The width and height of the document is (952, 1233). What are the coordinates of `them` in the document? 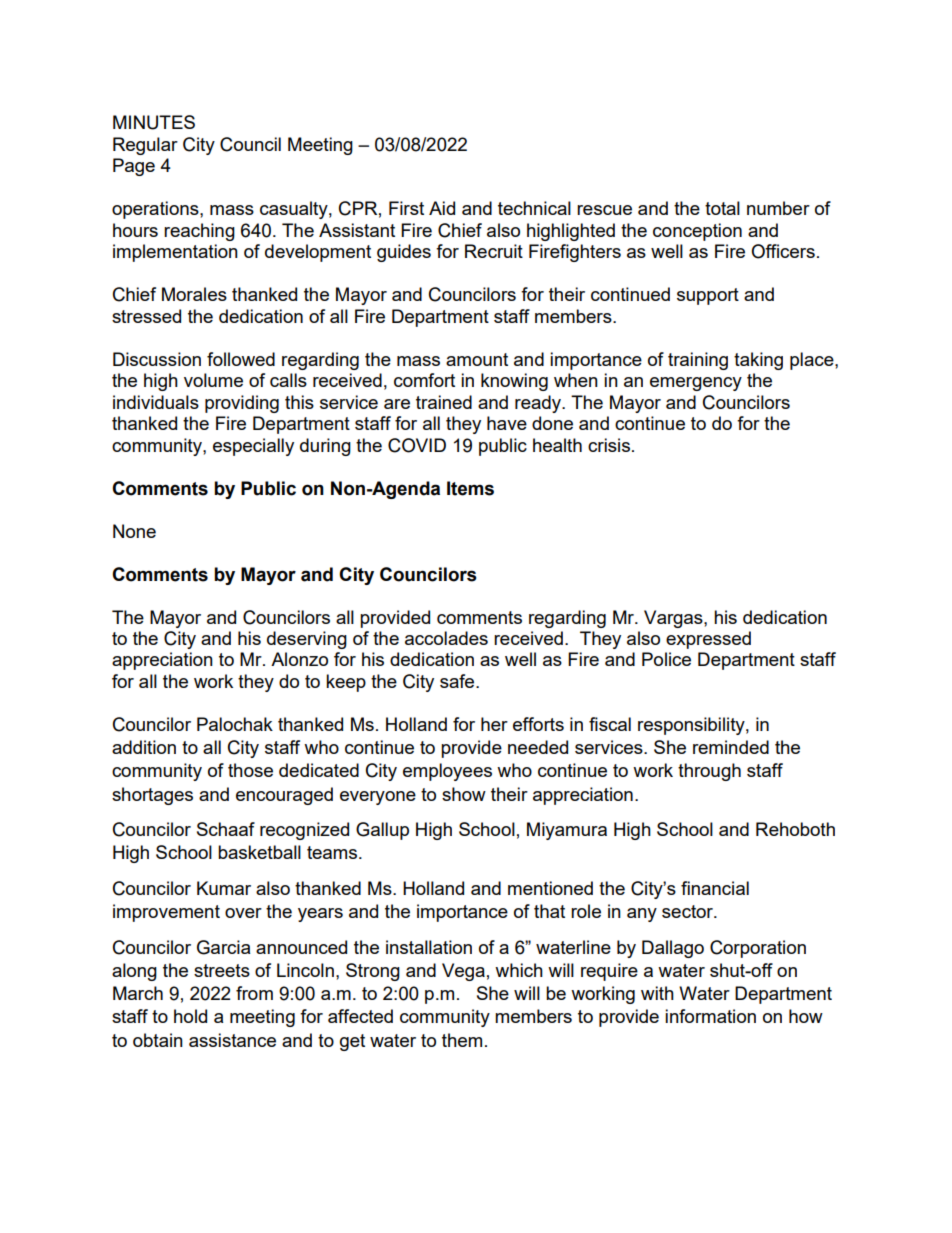 It's located at (462, 1040).
